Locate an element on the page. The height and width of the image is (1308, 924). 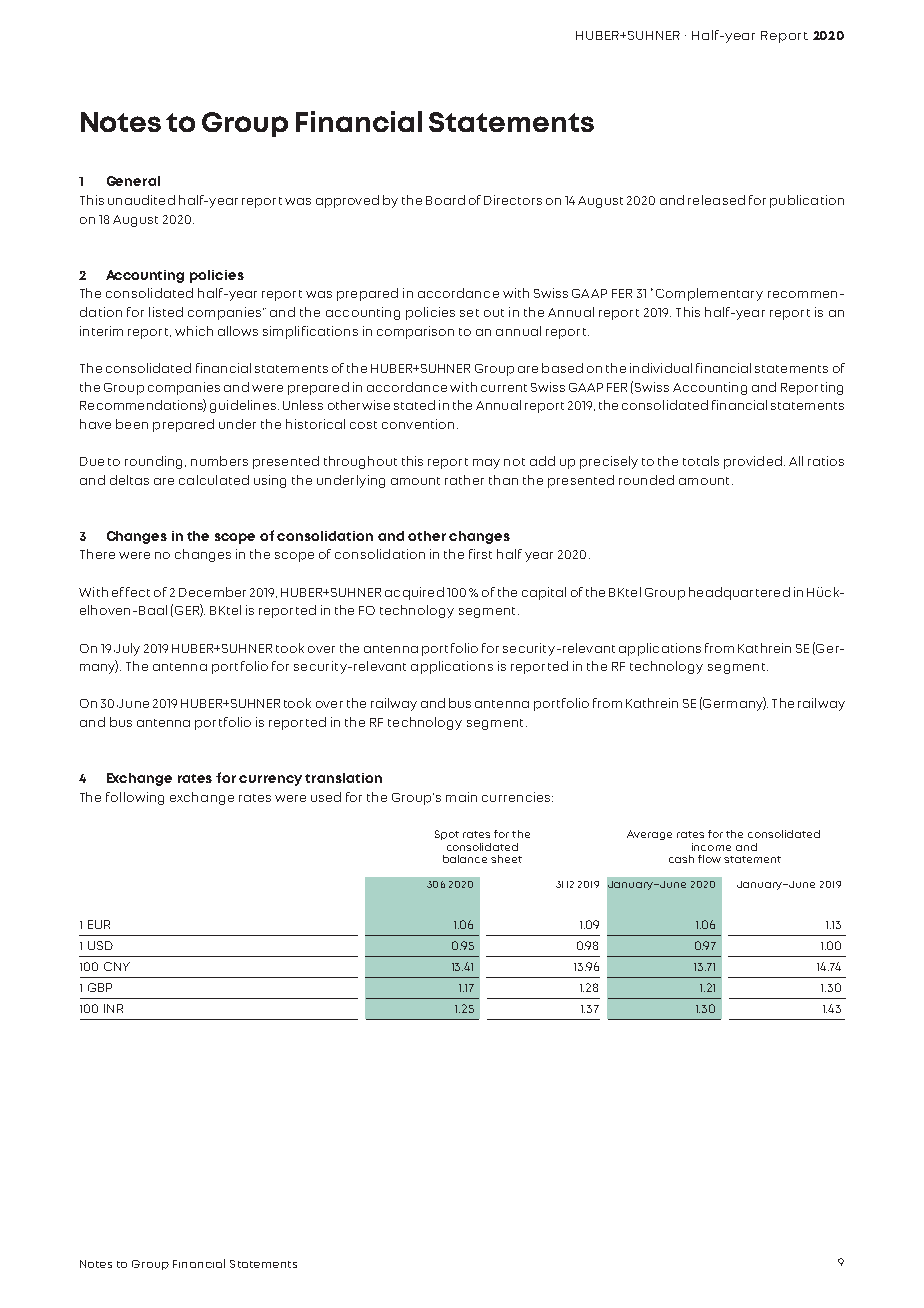
individual is located at coordinates (661, 368).
